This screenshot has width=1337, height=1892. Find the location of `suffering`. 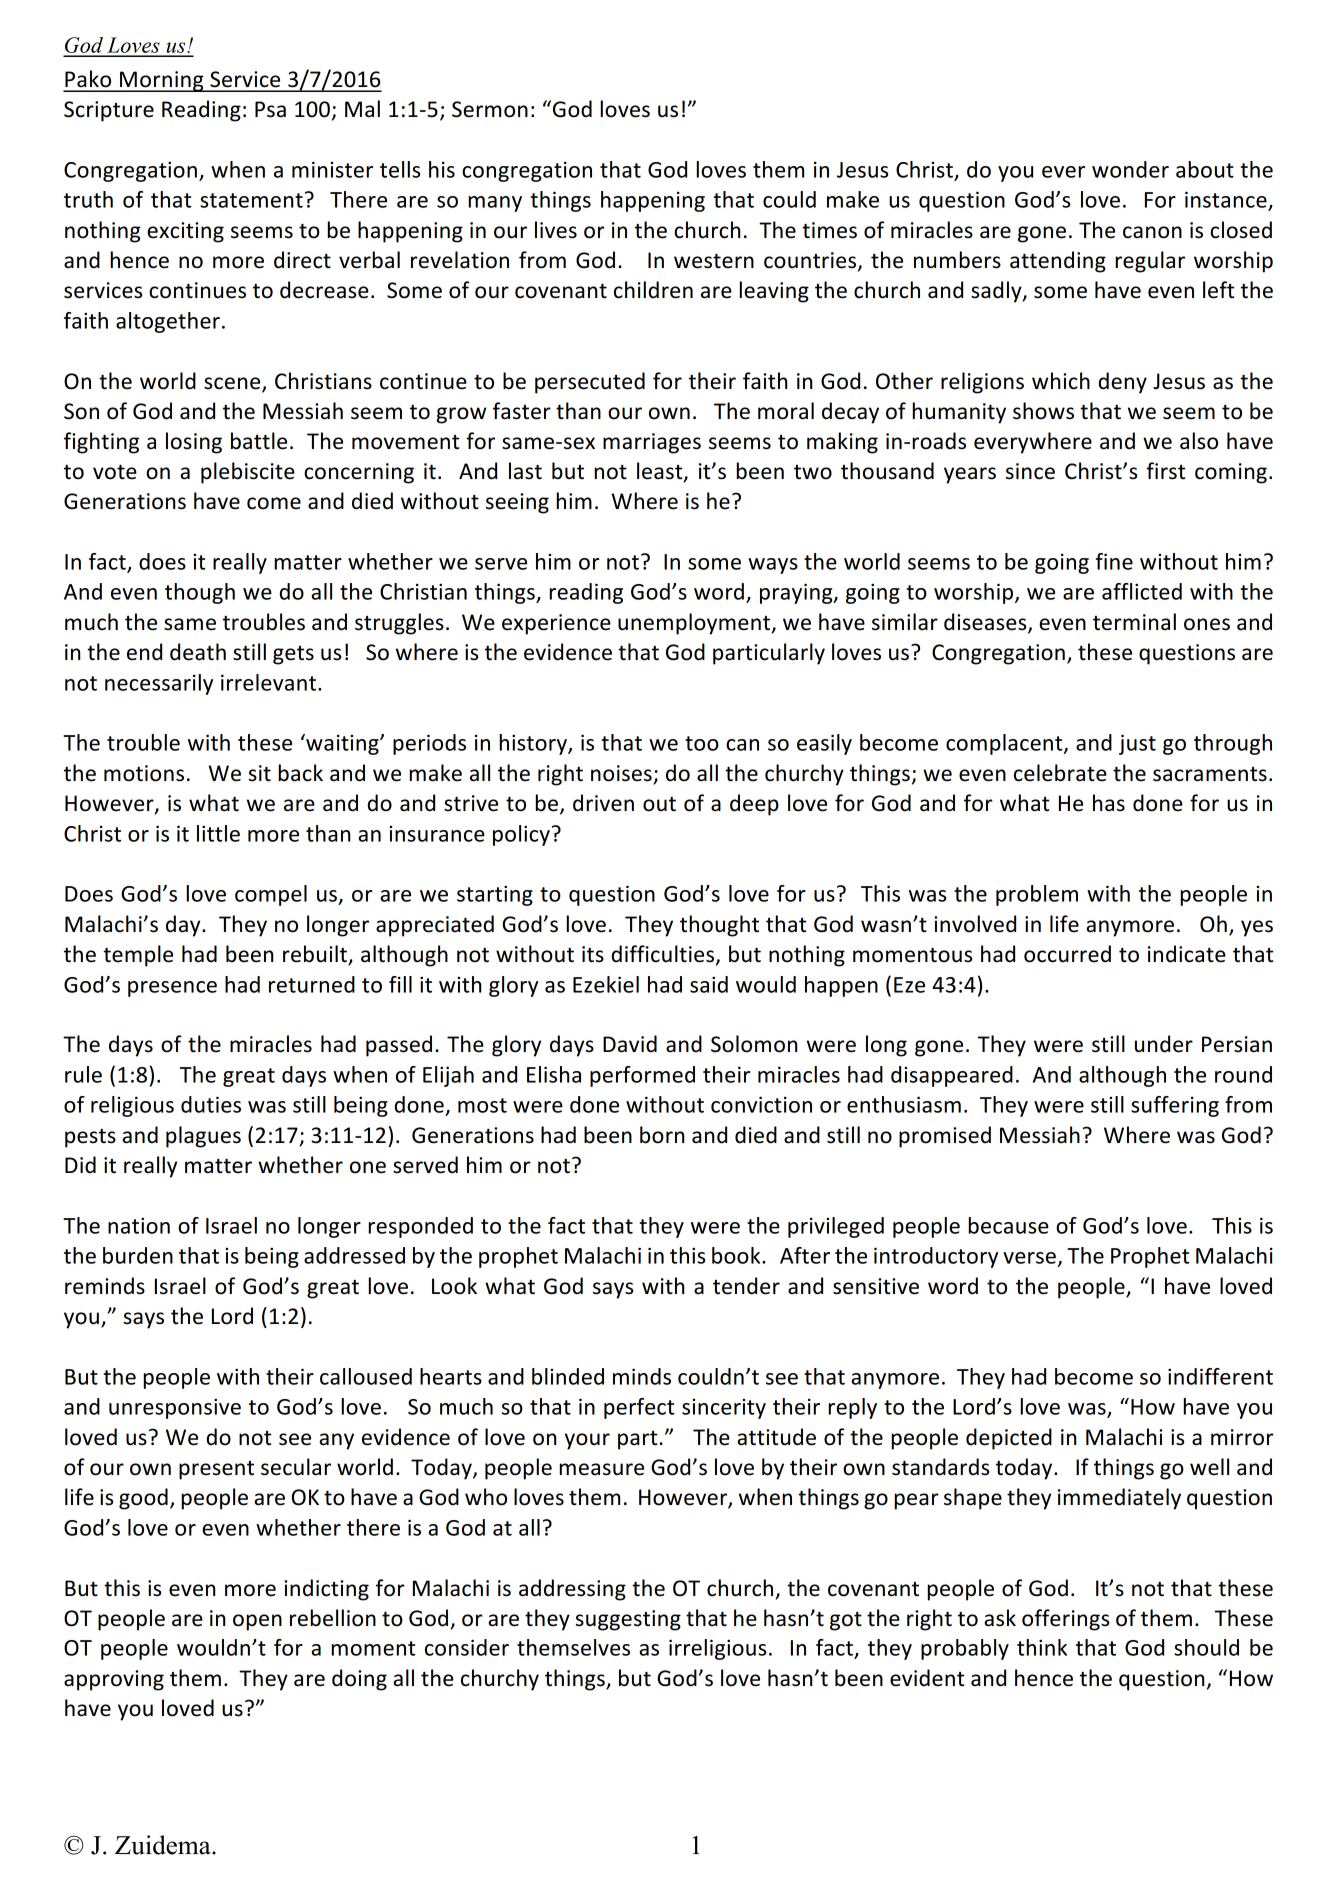

suffering is located at coordinates (1175, 1106).
